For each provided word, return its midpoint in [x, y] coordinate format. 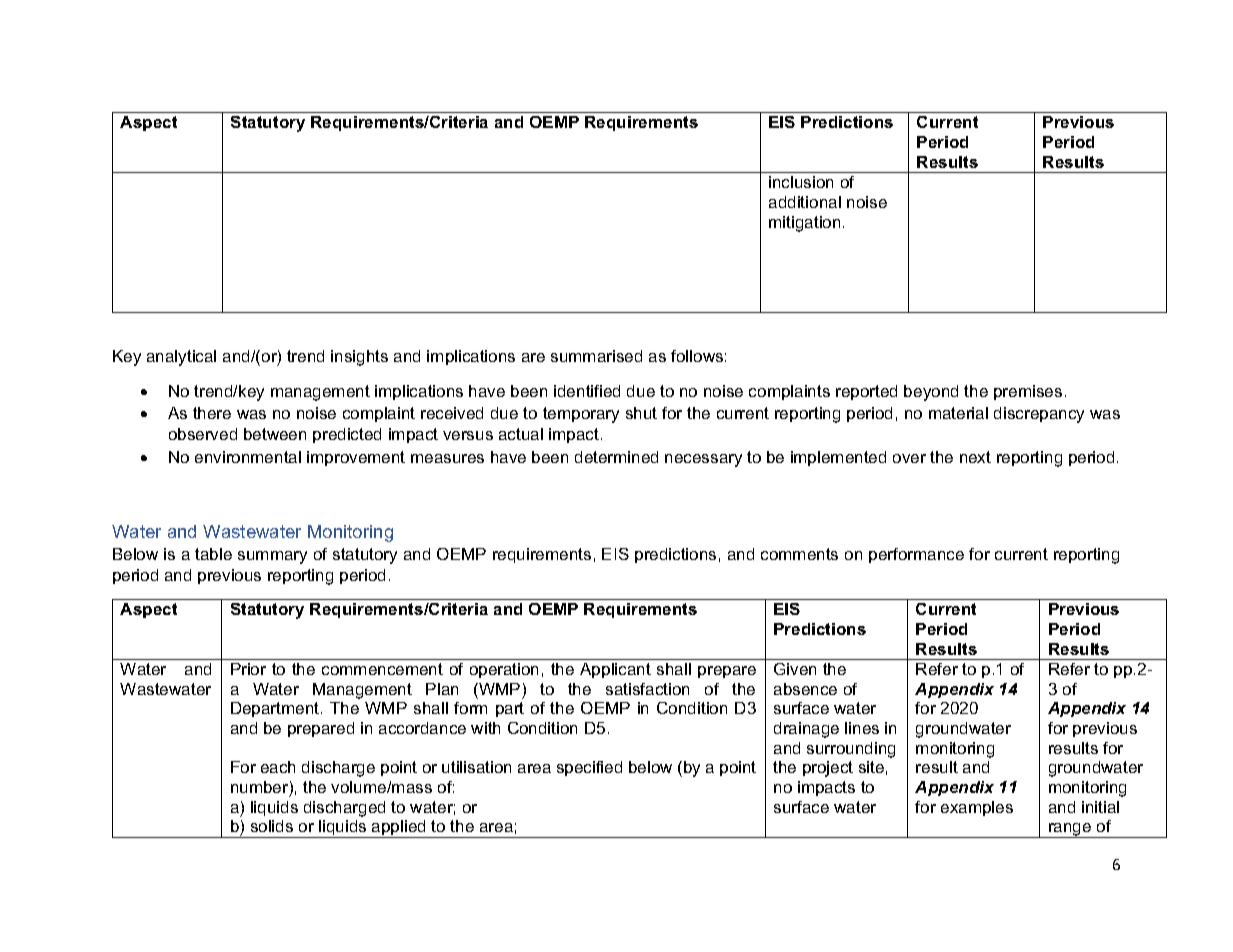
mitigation [804, 224]
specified [589, 768]
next [975, 457]
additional [805, 202]
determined [616, 457]
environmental [248, 457]
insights [359, 358]
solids [272, 826]
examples [977, 808]
